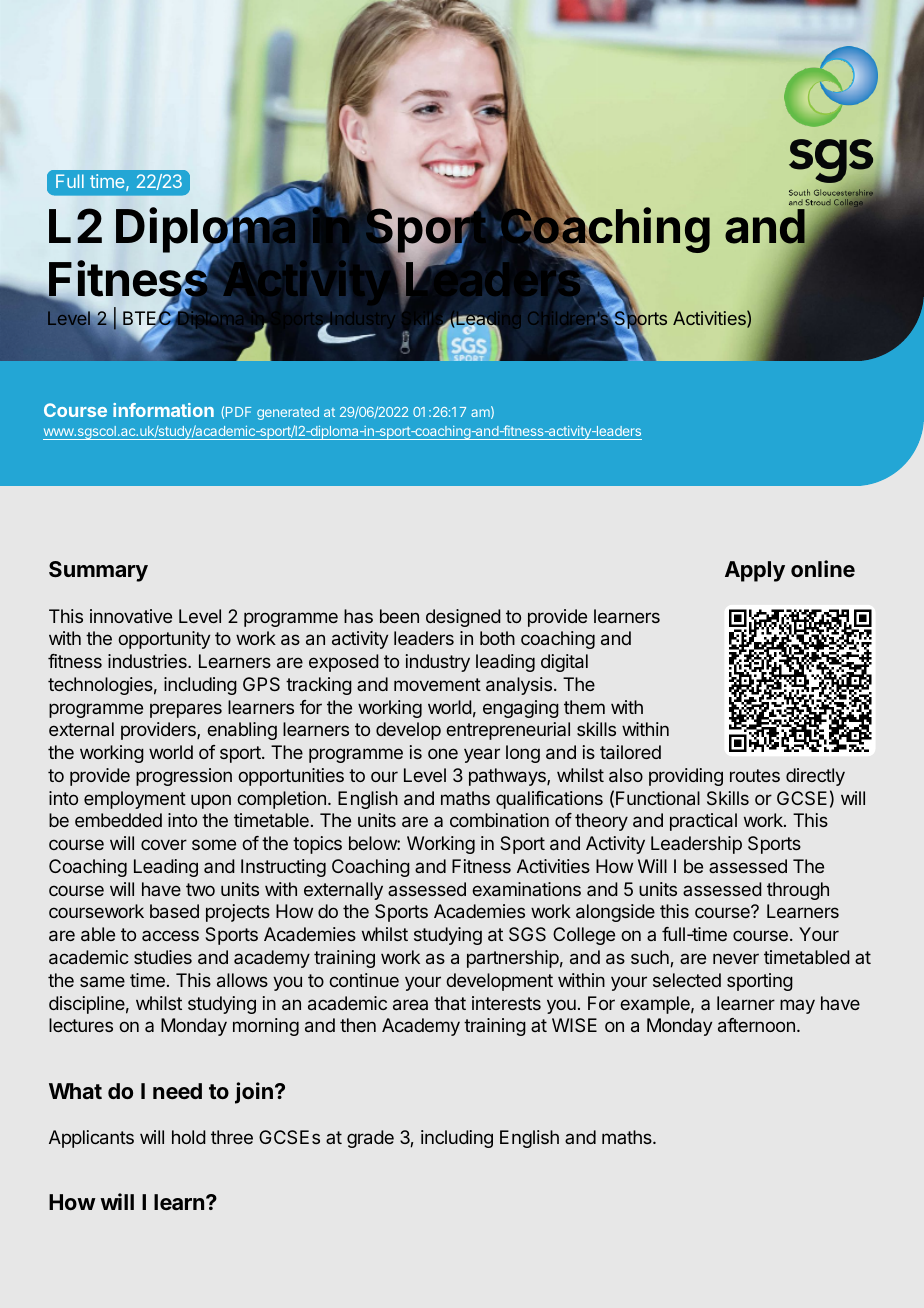 This screenshot has height=1308, width=924. Describe the element at coordinates (163, 410) in the screenshot. I see `information` at that location.
